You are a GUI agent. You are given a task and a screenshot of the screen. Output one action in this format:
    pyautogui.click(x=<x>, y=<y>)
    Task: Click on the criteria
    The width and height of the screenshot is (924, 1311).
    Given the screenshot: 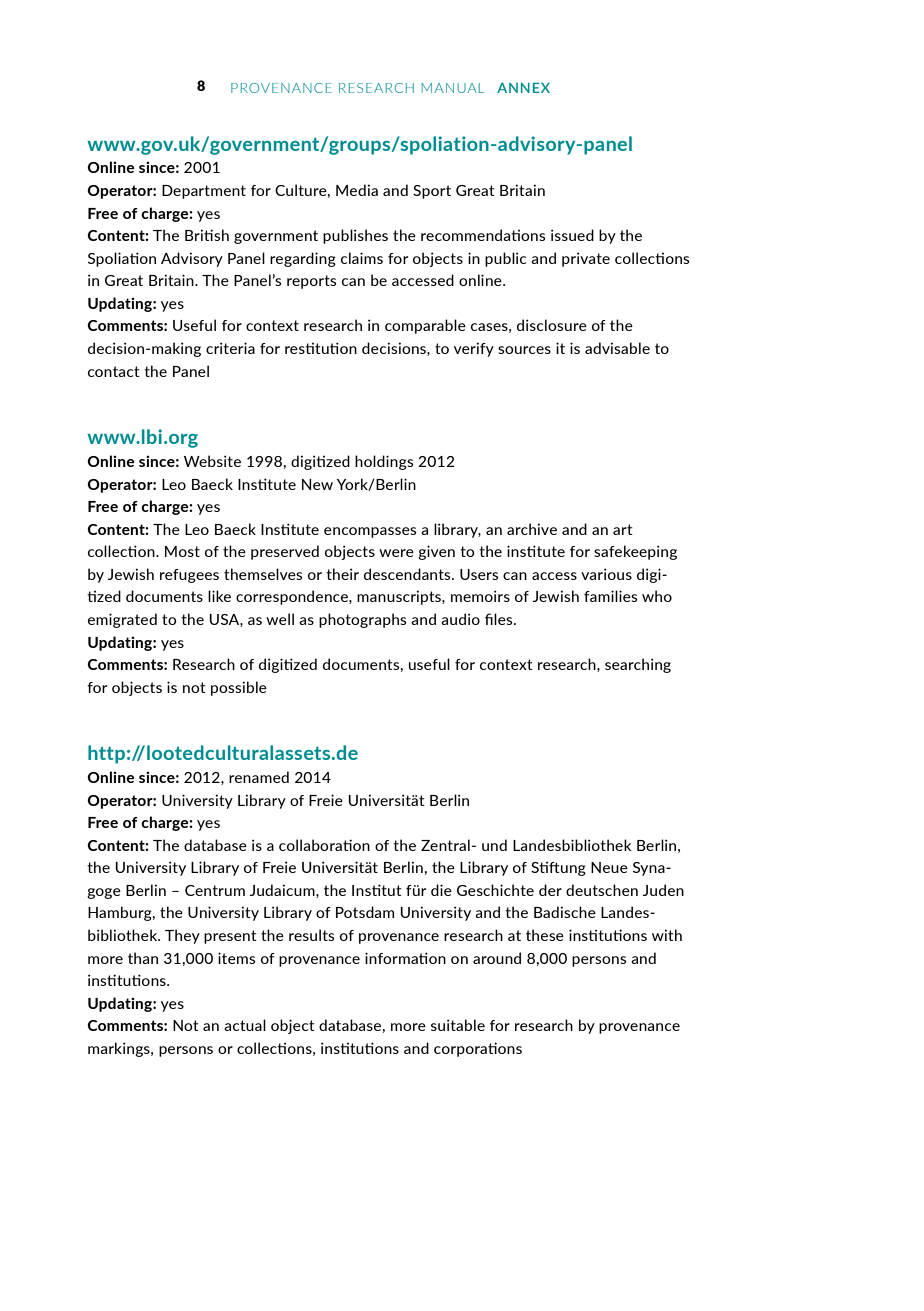 What is the action you would take?
    pyautogui.click(x=230, y=348)
